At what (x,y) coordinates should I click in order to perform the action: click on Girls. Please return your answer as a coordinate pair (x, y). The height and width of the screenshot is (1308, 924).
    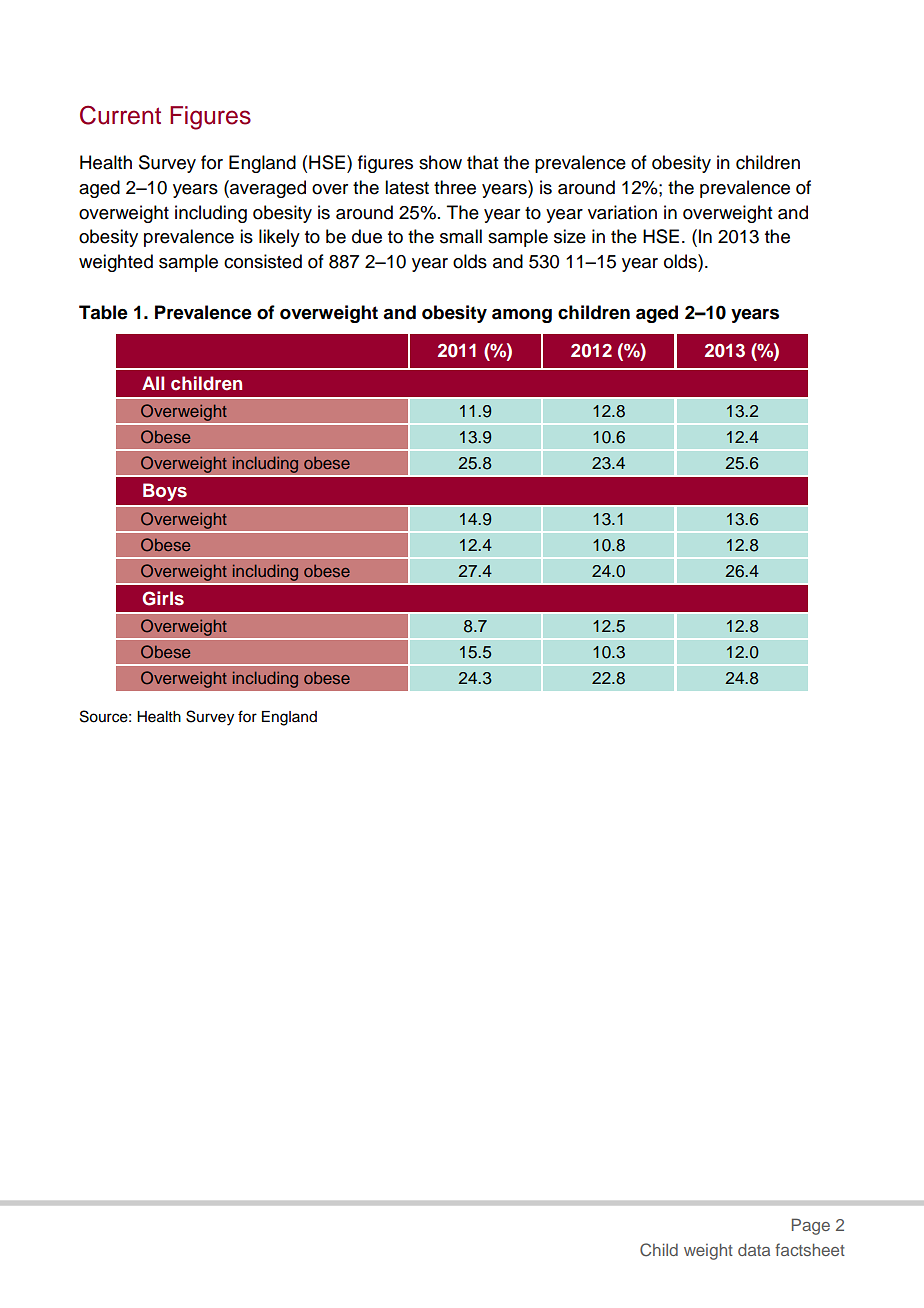
    Looking at the image, I should click on (163, 598).
